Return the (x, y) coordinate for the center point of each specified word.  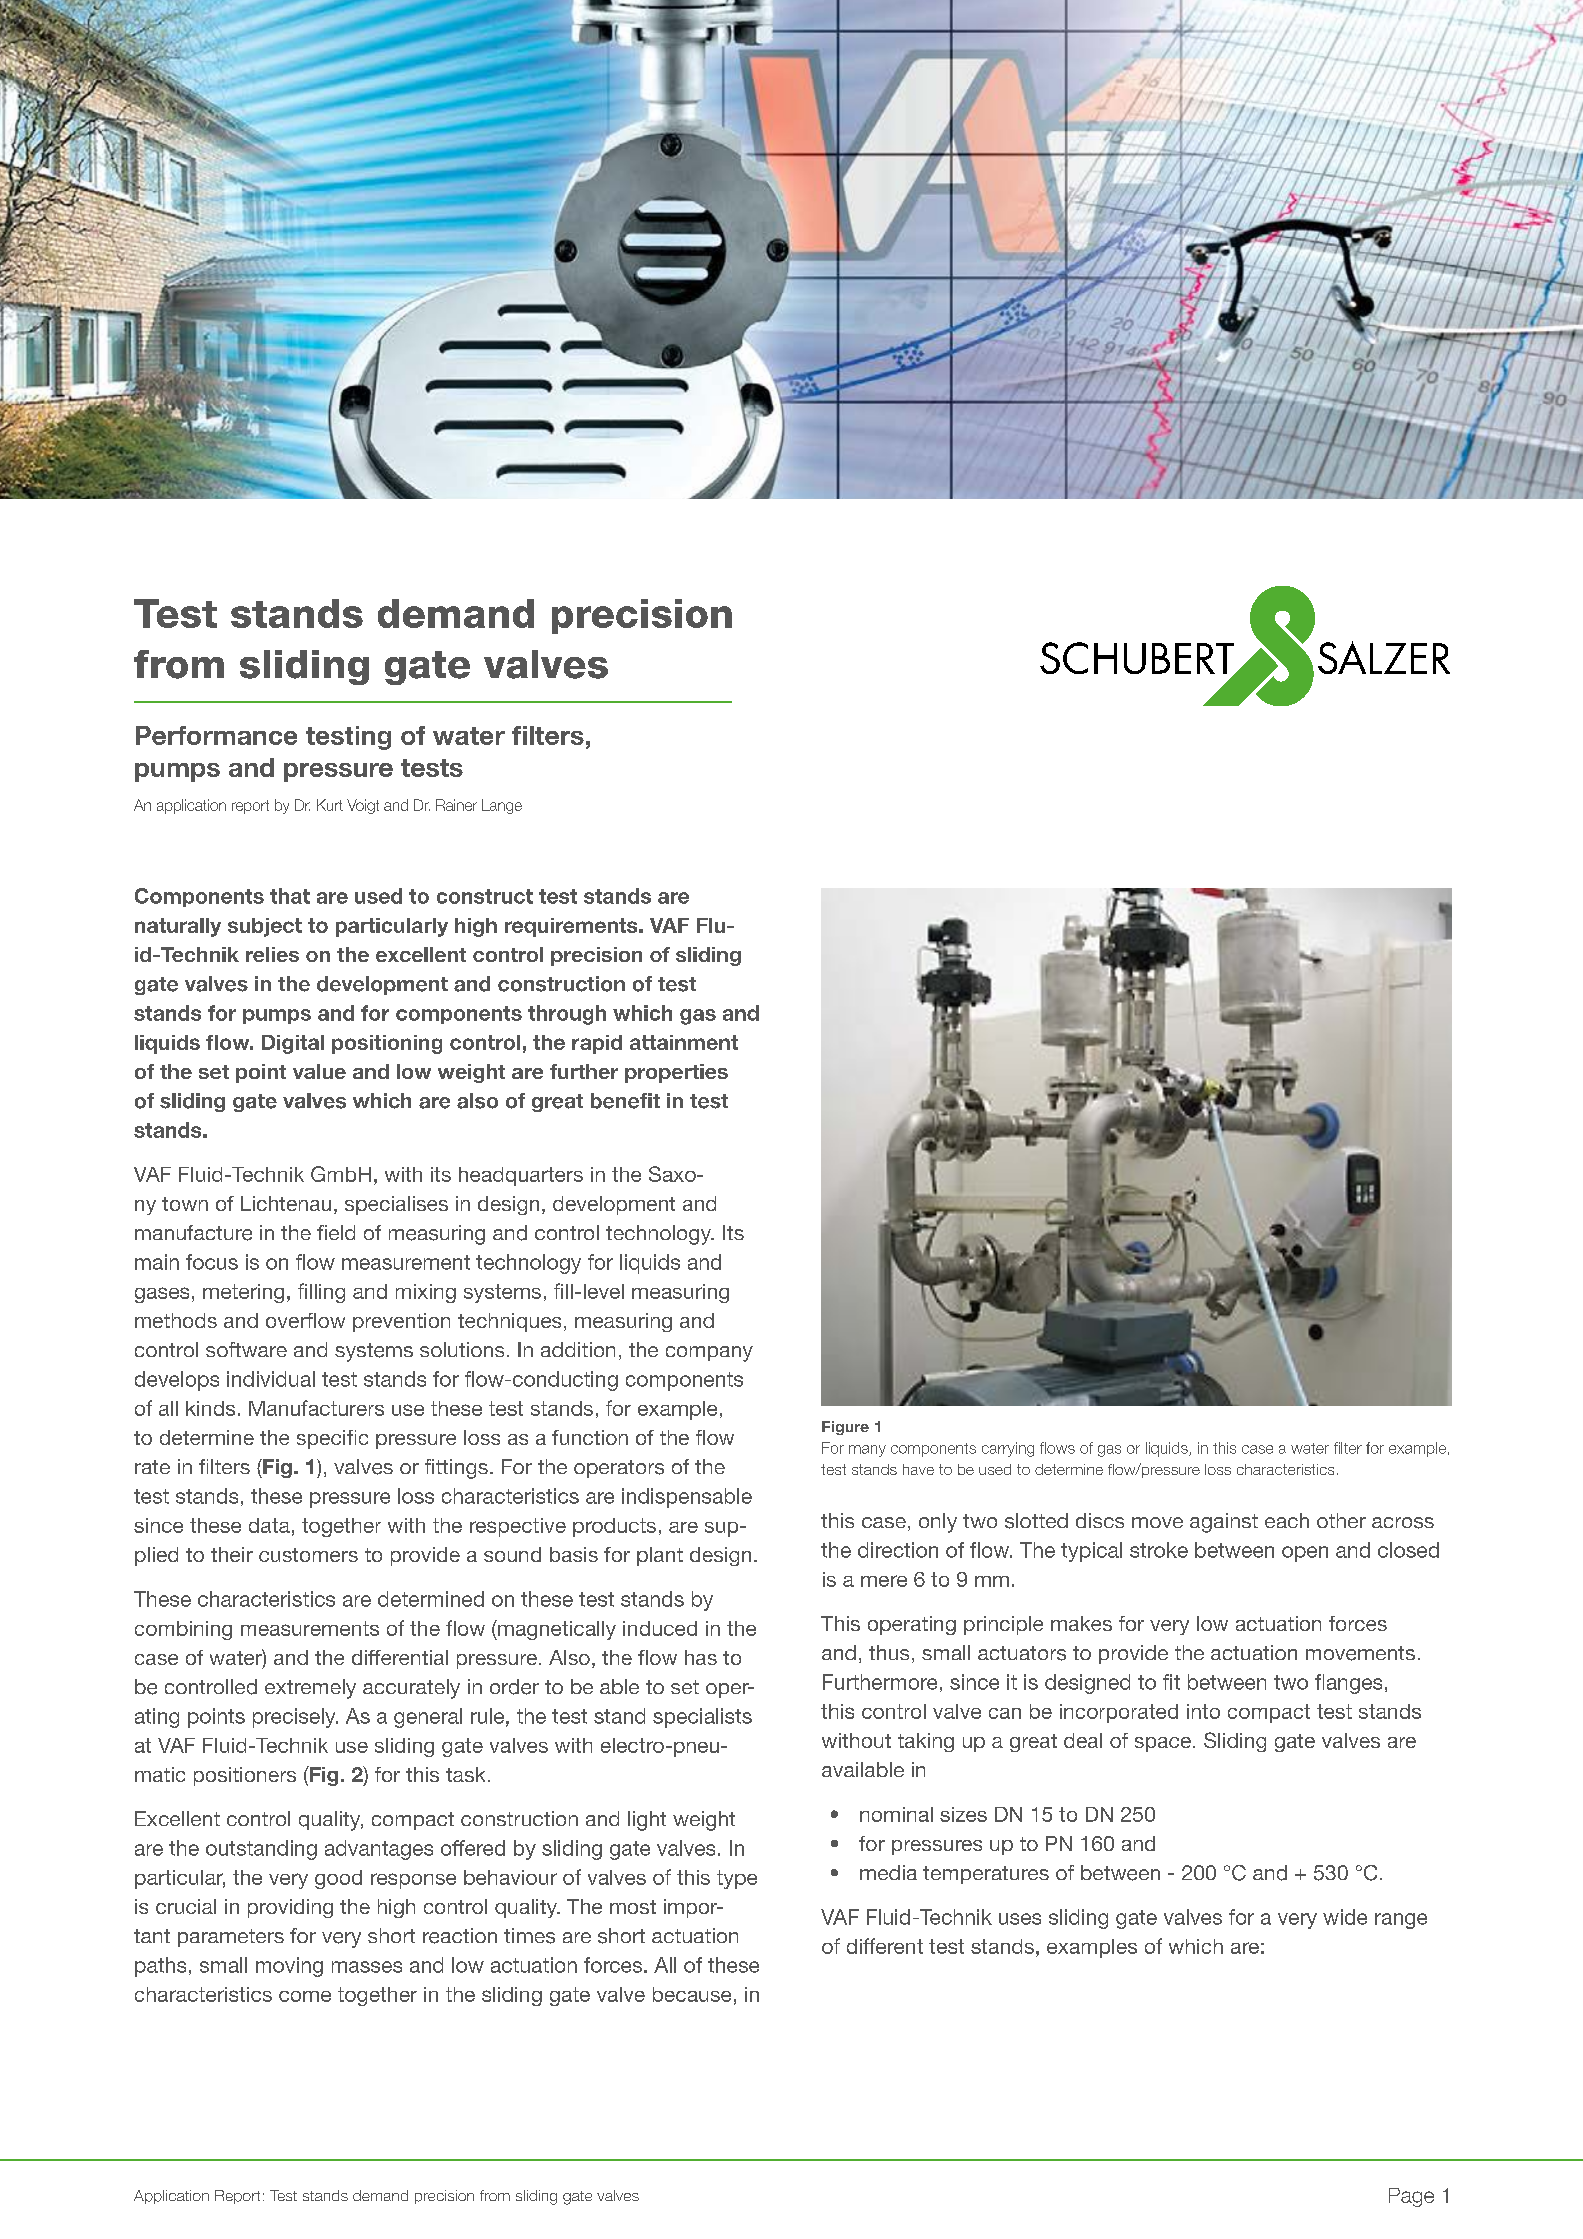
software (246, 1349)
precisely (295, 1718)
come (305, 1996)
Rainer (456, 805)
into (1203, 1711)
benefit (625, 1101)
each (1287, 1520)
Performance (216, 735)
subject (265, 927)
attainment (684, 1042)
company (709, 1354)
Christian (1257, 475)
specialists (702, 1718)
